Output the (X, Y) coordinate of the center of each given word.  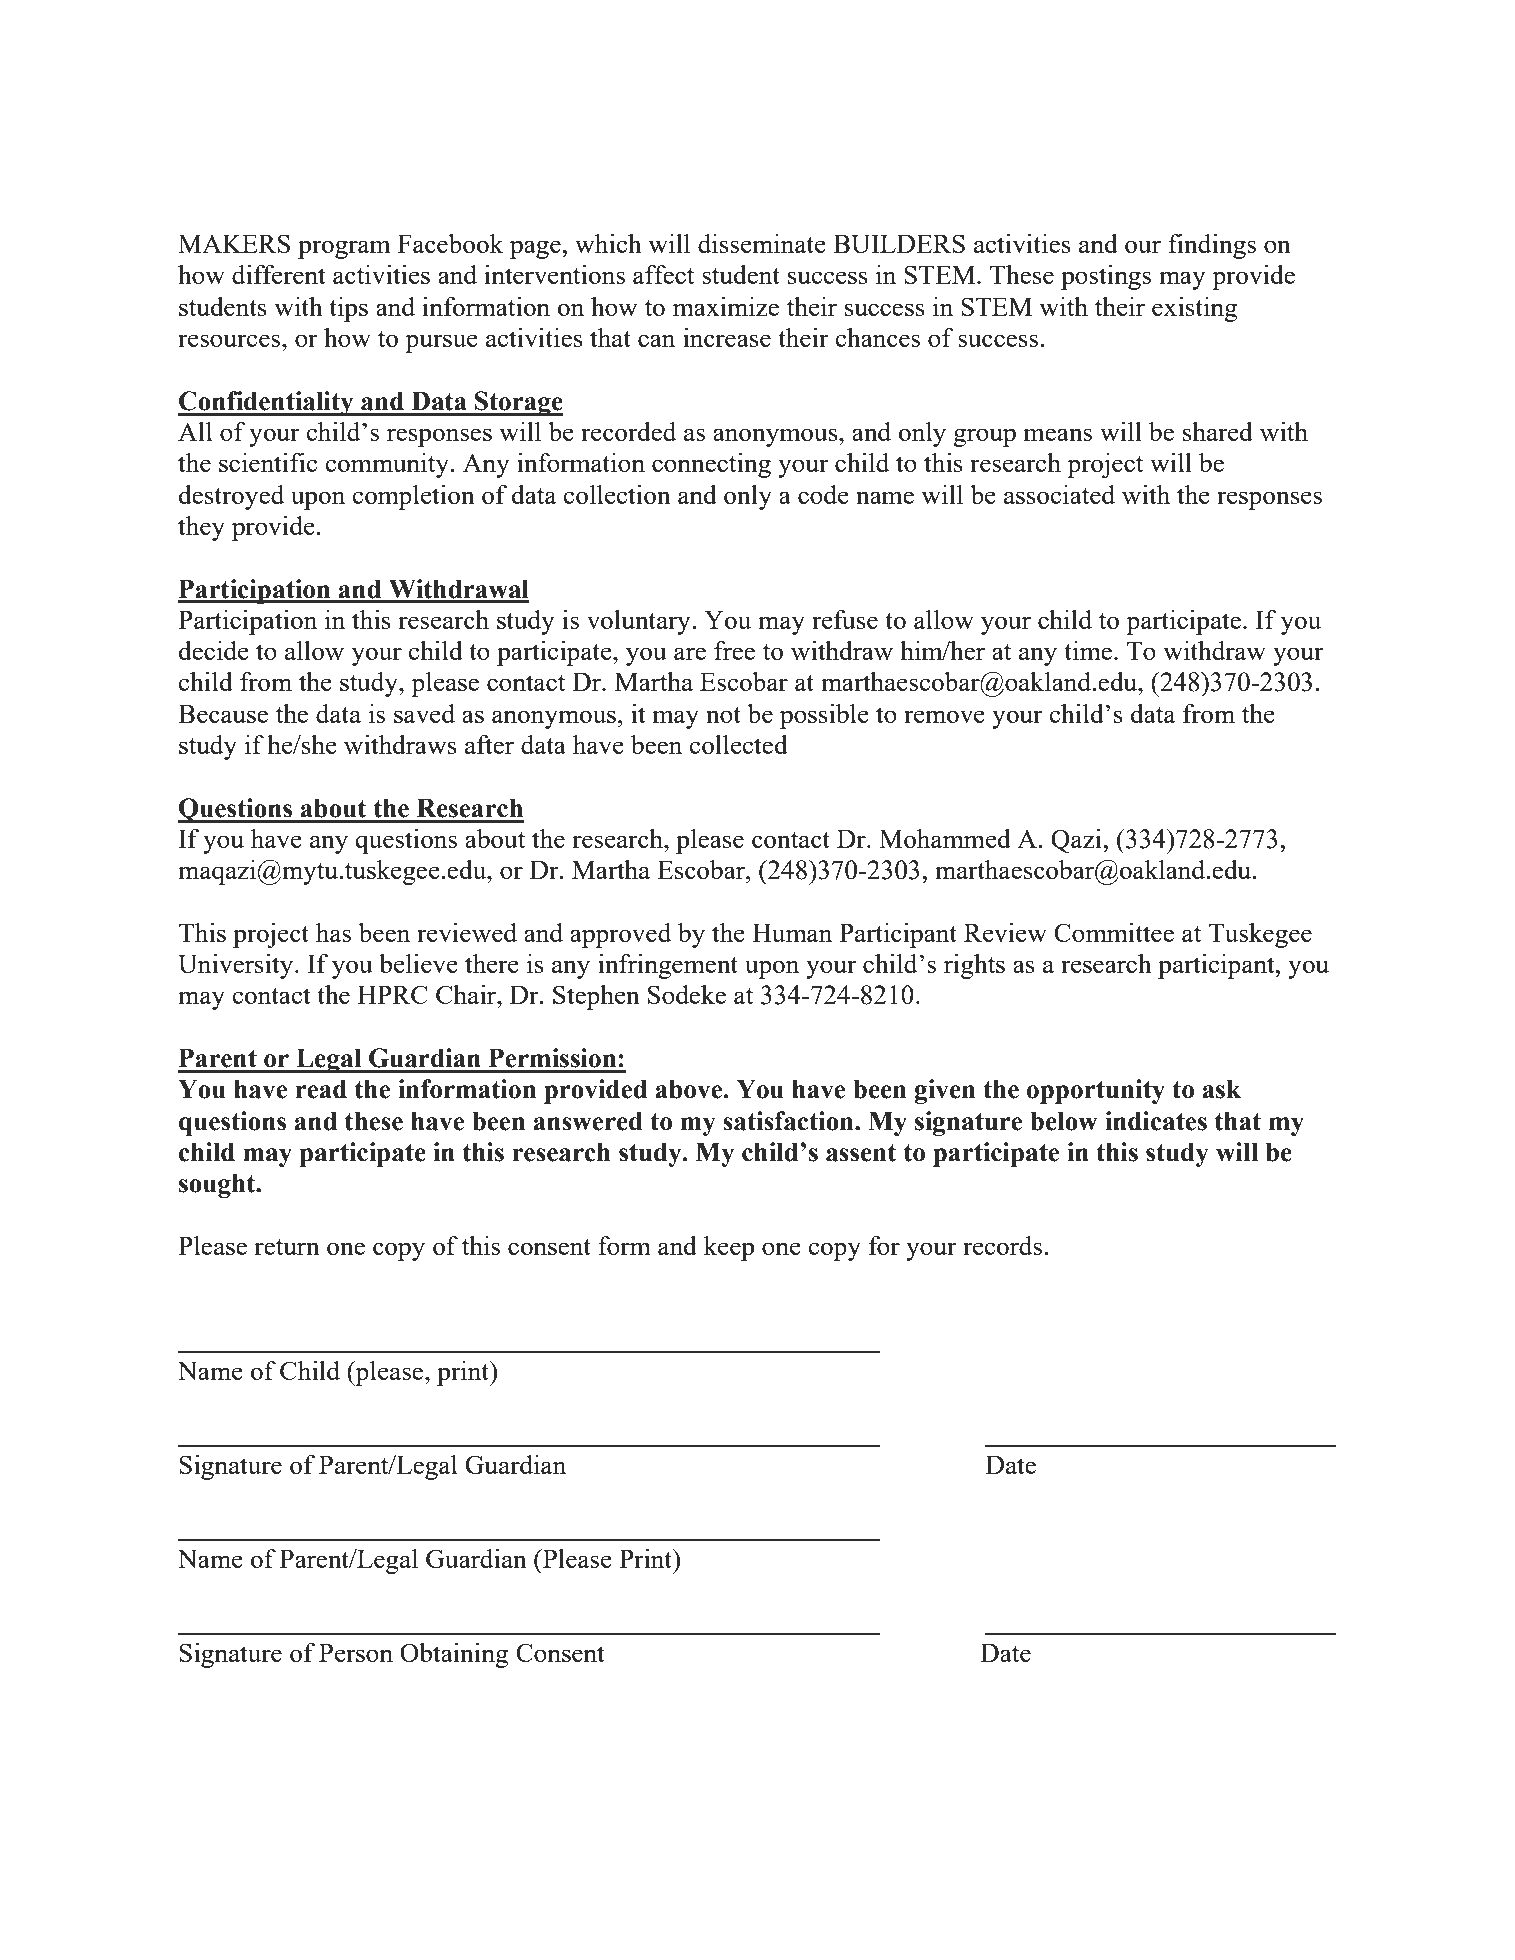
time (1088, 650)
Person (356, 1652)
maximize (726, 306)
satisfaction (789, 1121)
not (723, 715)
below (1063, 1121)
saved (424, 713)
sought (218, 1185)
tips (348, 309)
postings (1106, 277)
